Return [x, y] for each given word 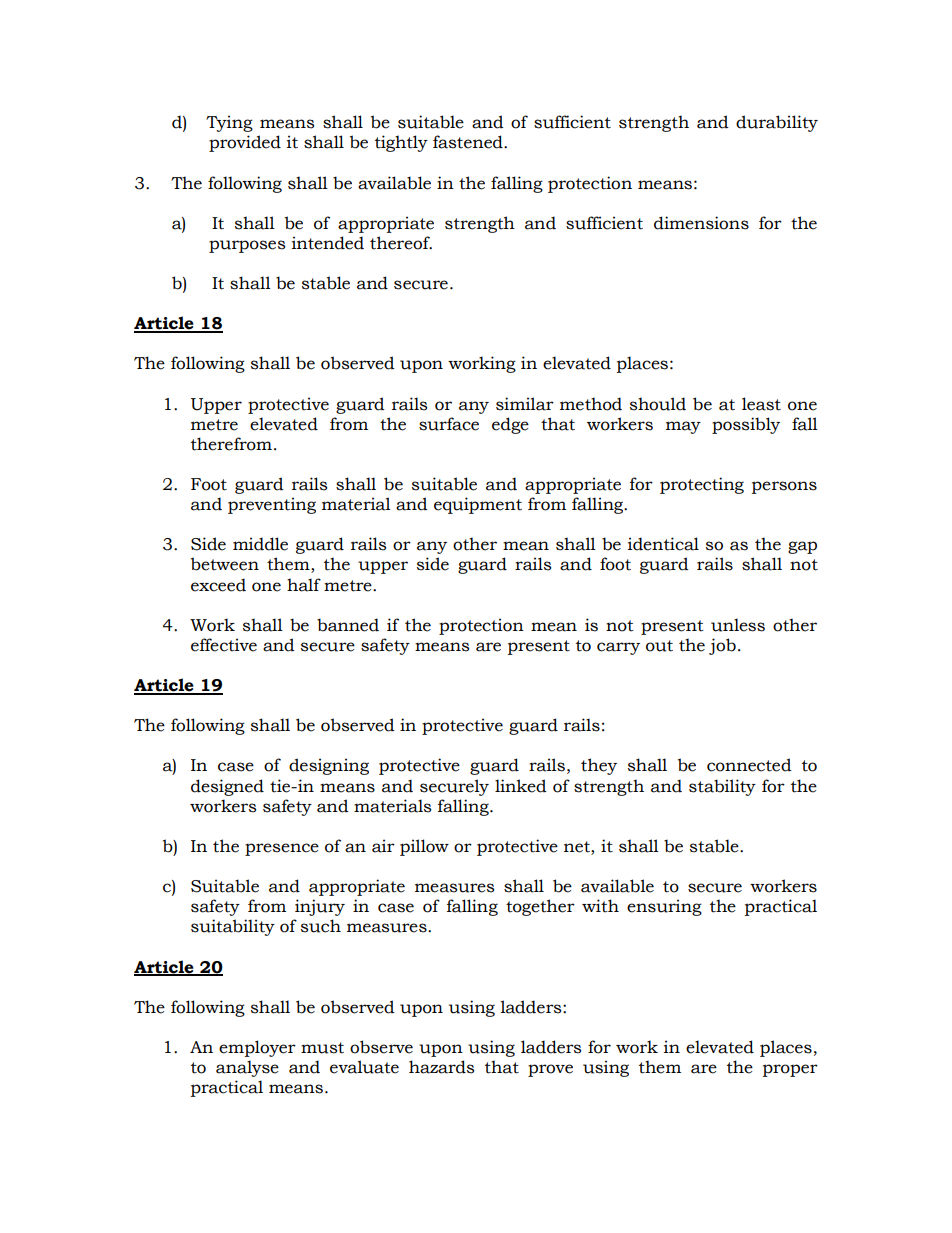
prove [550, 1070]
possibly [746, 425]
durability [777, 123]
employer [257, 1048]
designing [329, 766]
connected [749, 765]
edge [510, 425]
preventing [272, 505]
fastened [469, 142]
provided [245, 143]
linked [521, 786]
